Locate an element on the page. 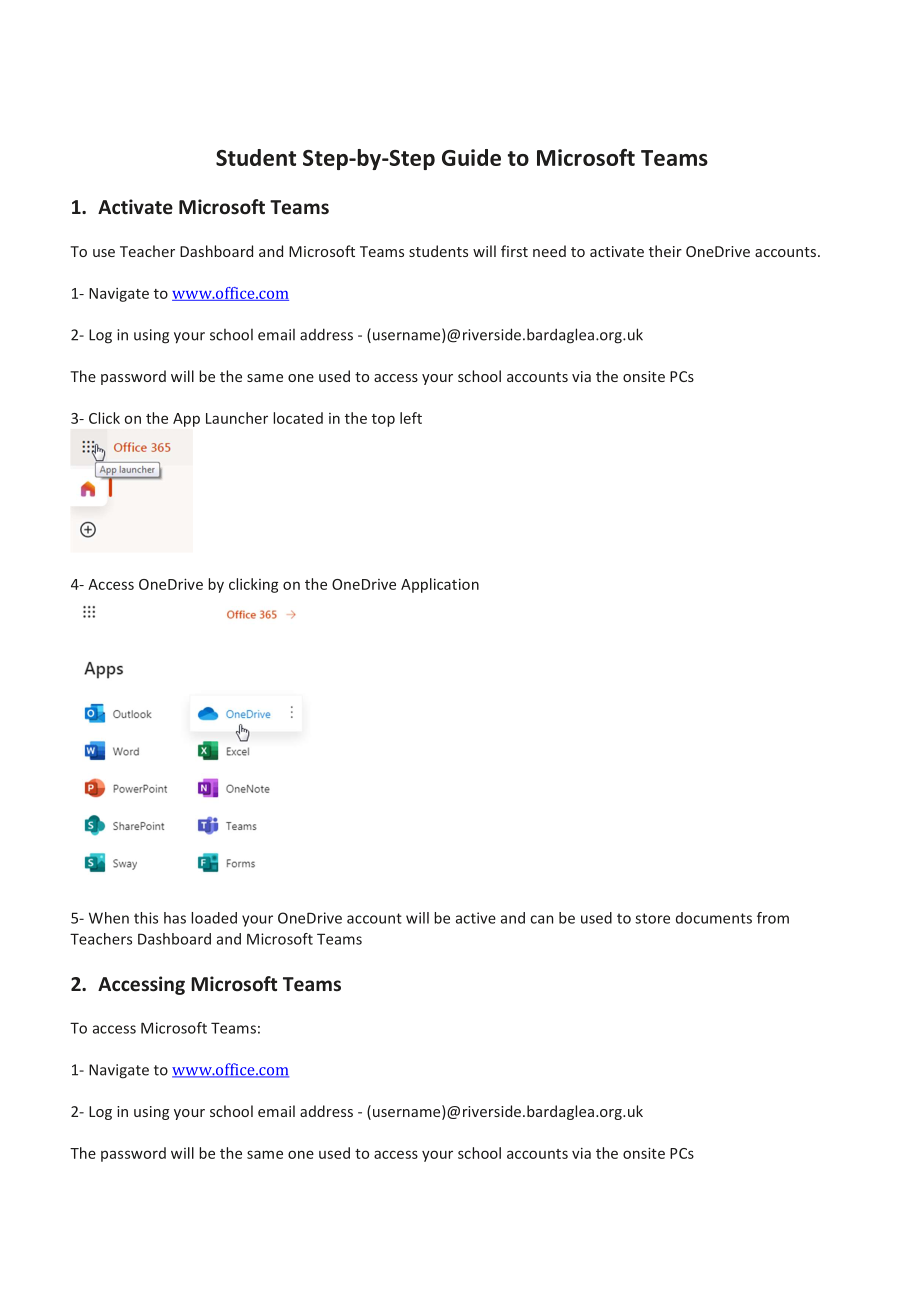 The width and height of the document is (924, 1308). Launcher is located at coordinates (237, 418).
